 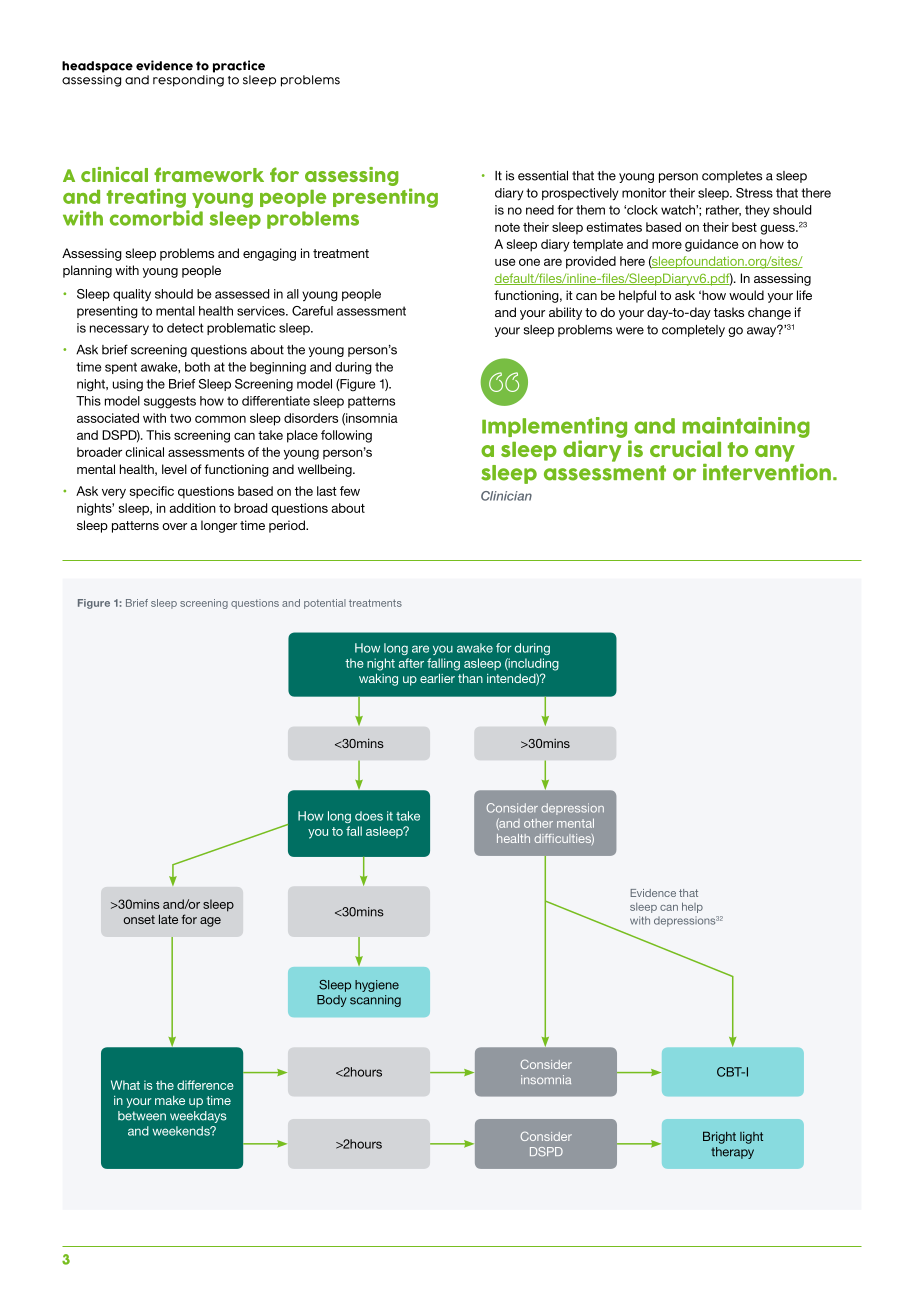 What do you see at coordinates (732, 177) in the image?
I see `completes` at bounding box center [732, 177].
